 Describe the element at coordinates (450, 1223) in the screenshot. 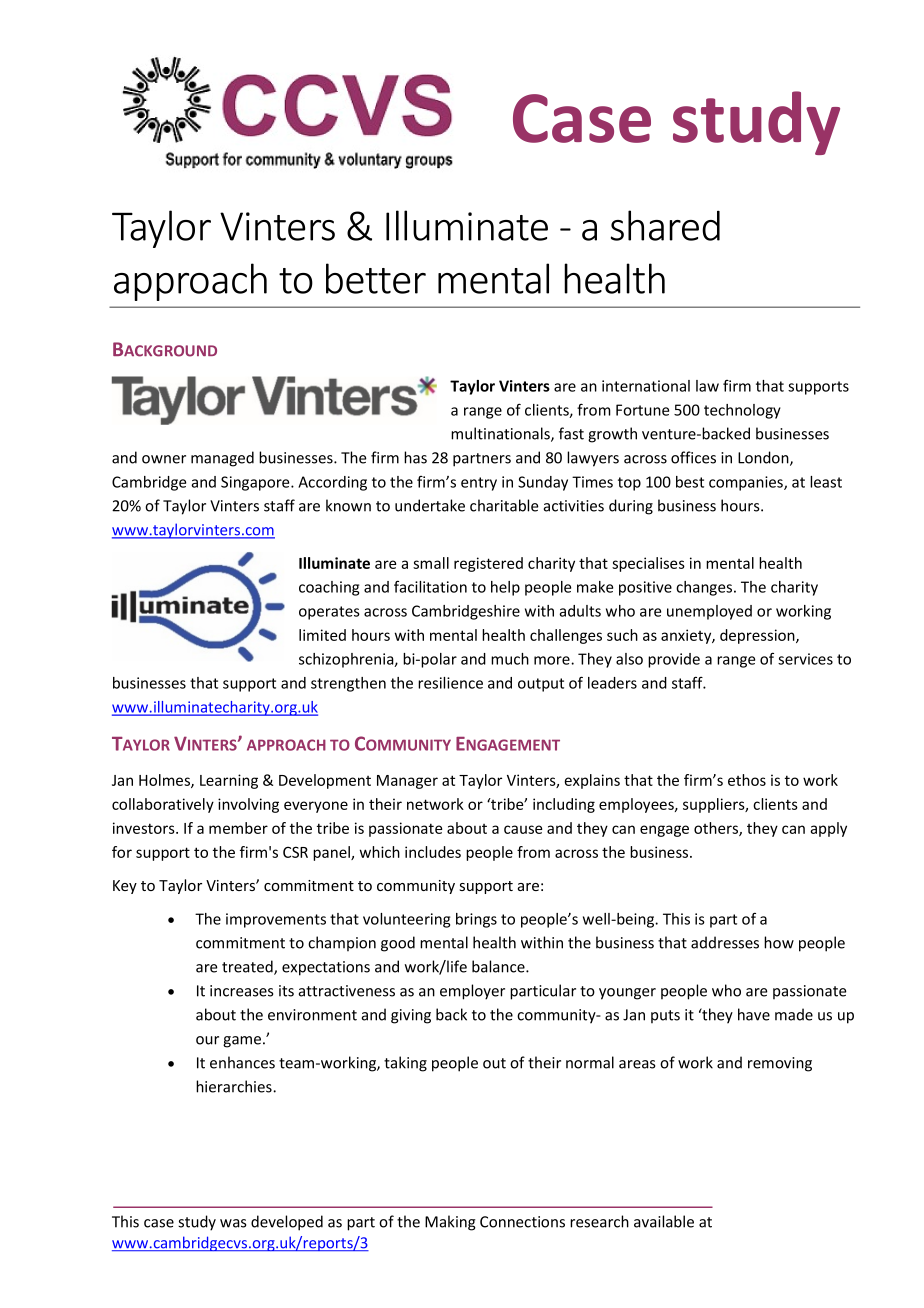

I see `Making` at that location.
